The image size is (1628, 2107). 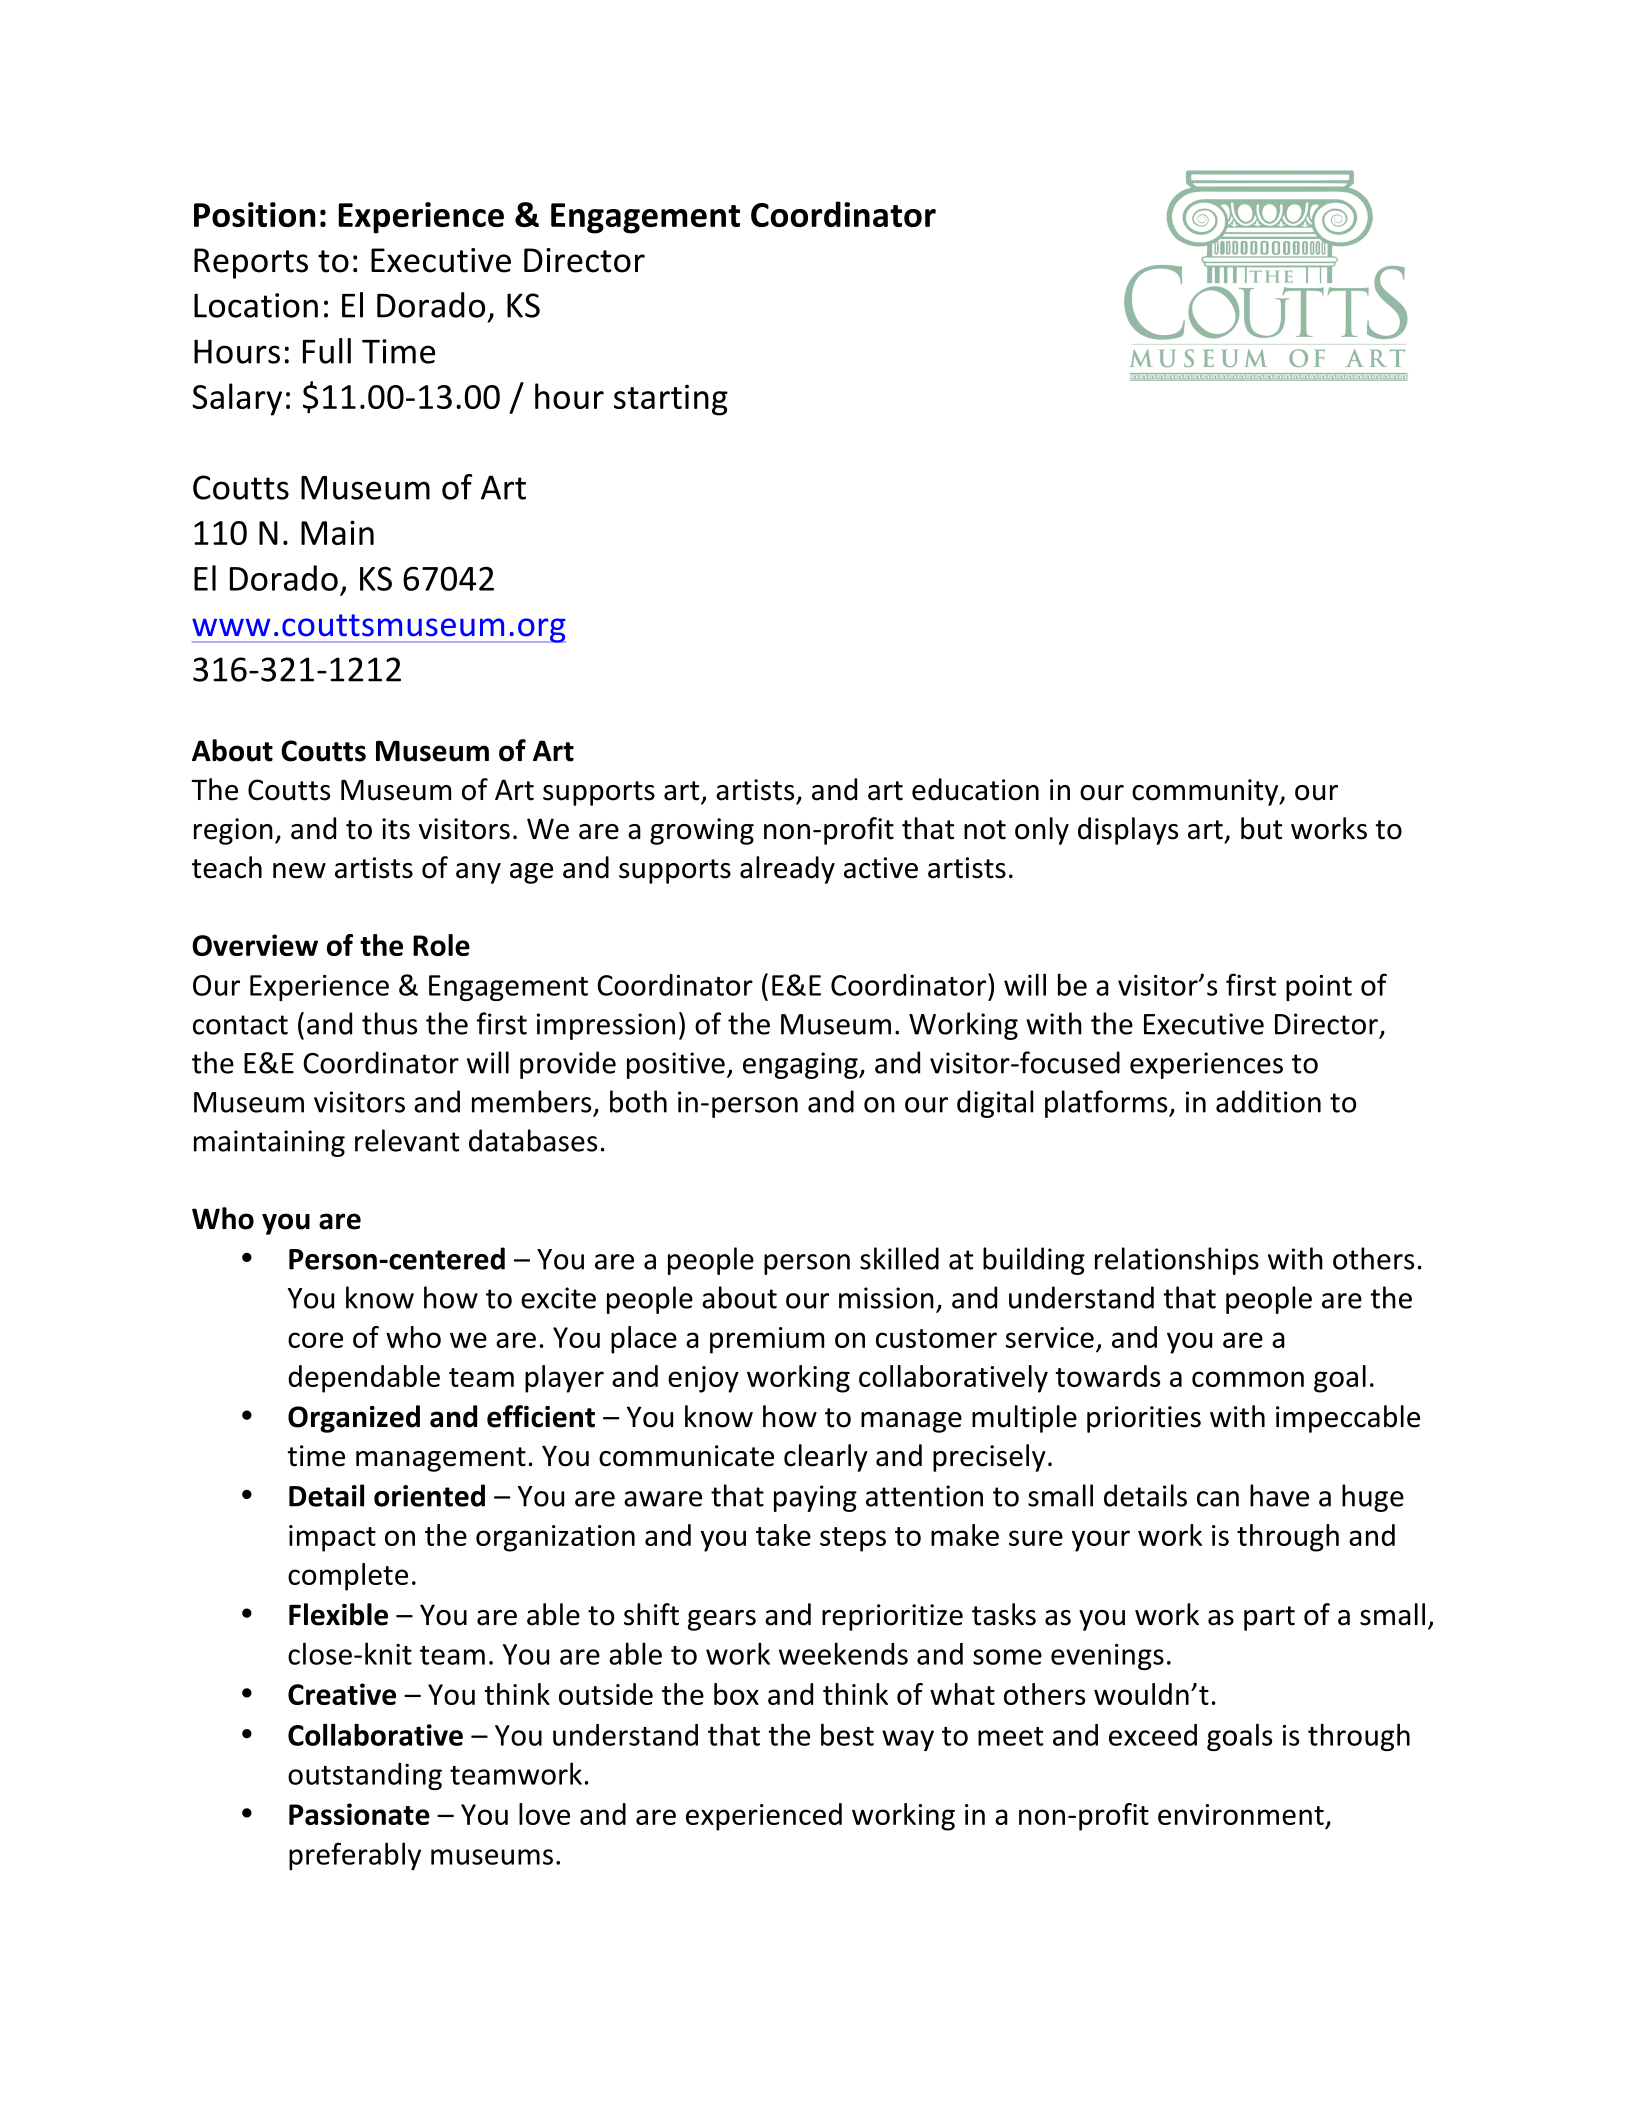 I want to click on starting, so click(x=671, y=400).
